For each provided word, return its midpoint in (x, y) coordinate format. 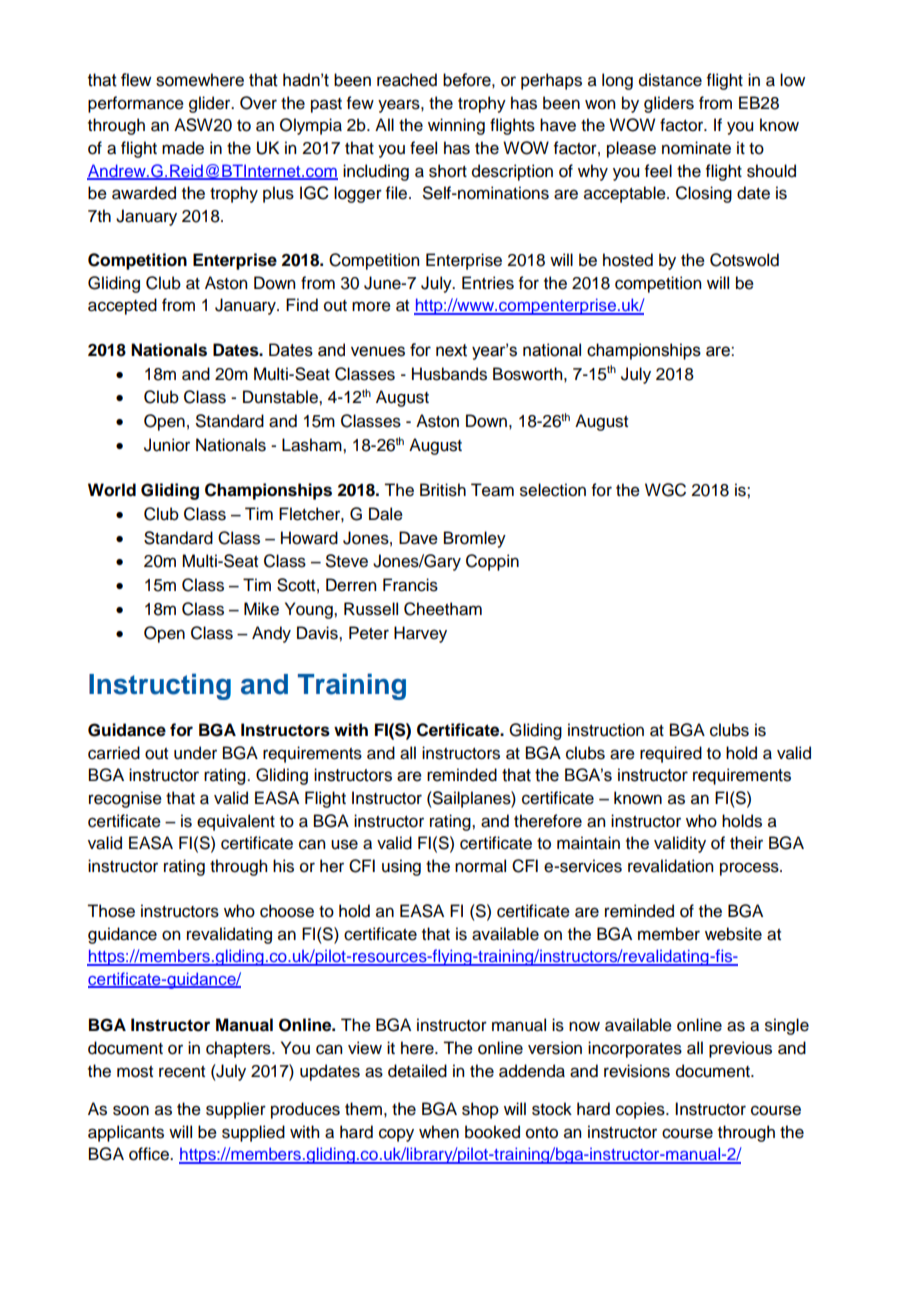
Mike (261, 609)
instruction (606, 730)
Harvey (420, 634)
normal (480, 866)
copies (641, 1110)
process (750, 869)
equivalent (236, 822)
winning (456, 126)
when (439, 1132)
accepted (122, 306)
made (183, 148)
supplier (236, 1110)
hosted (628, 260)
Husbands (449, 374)
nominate (696, 148)
